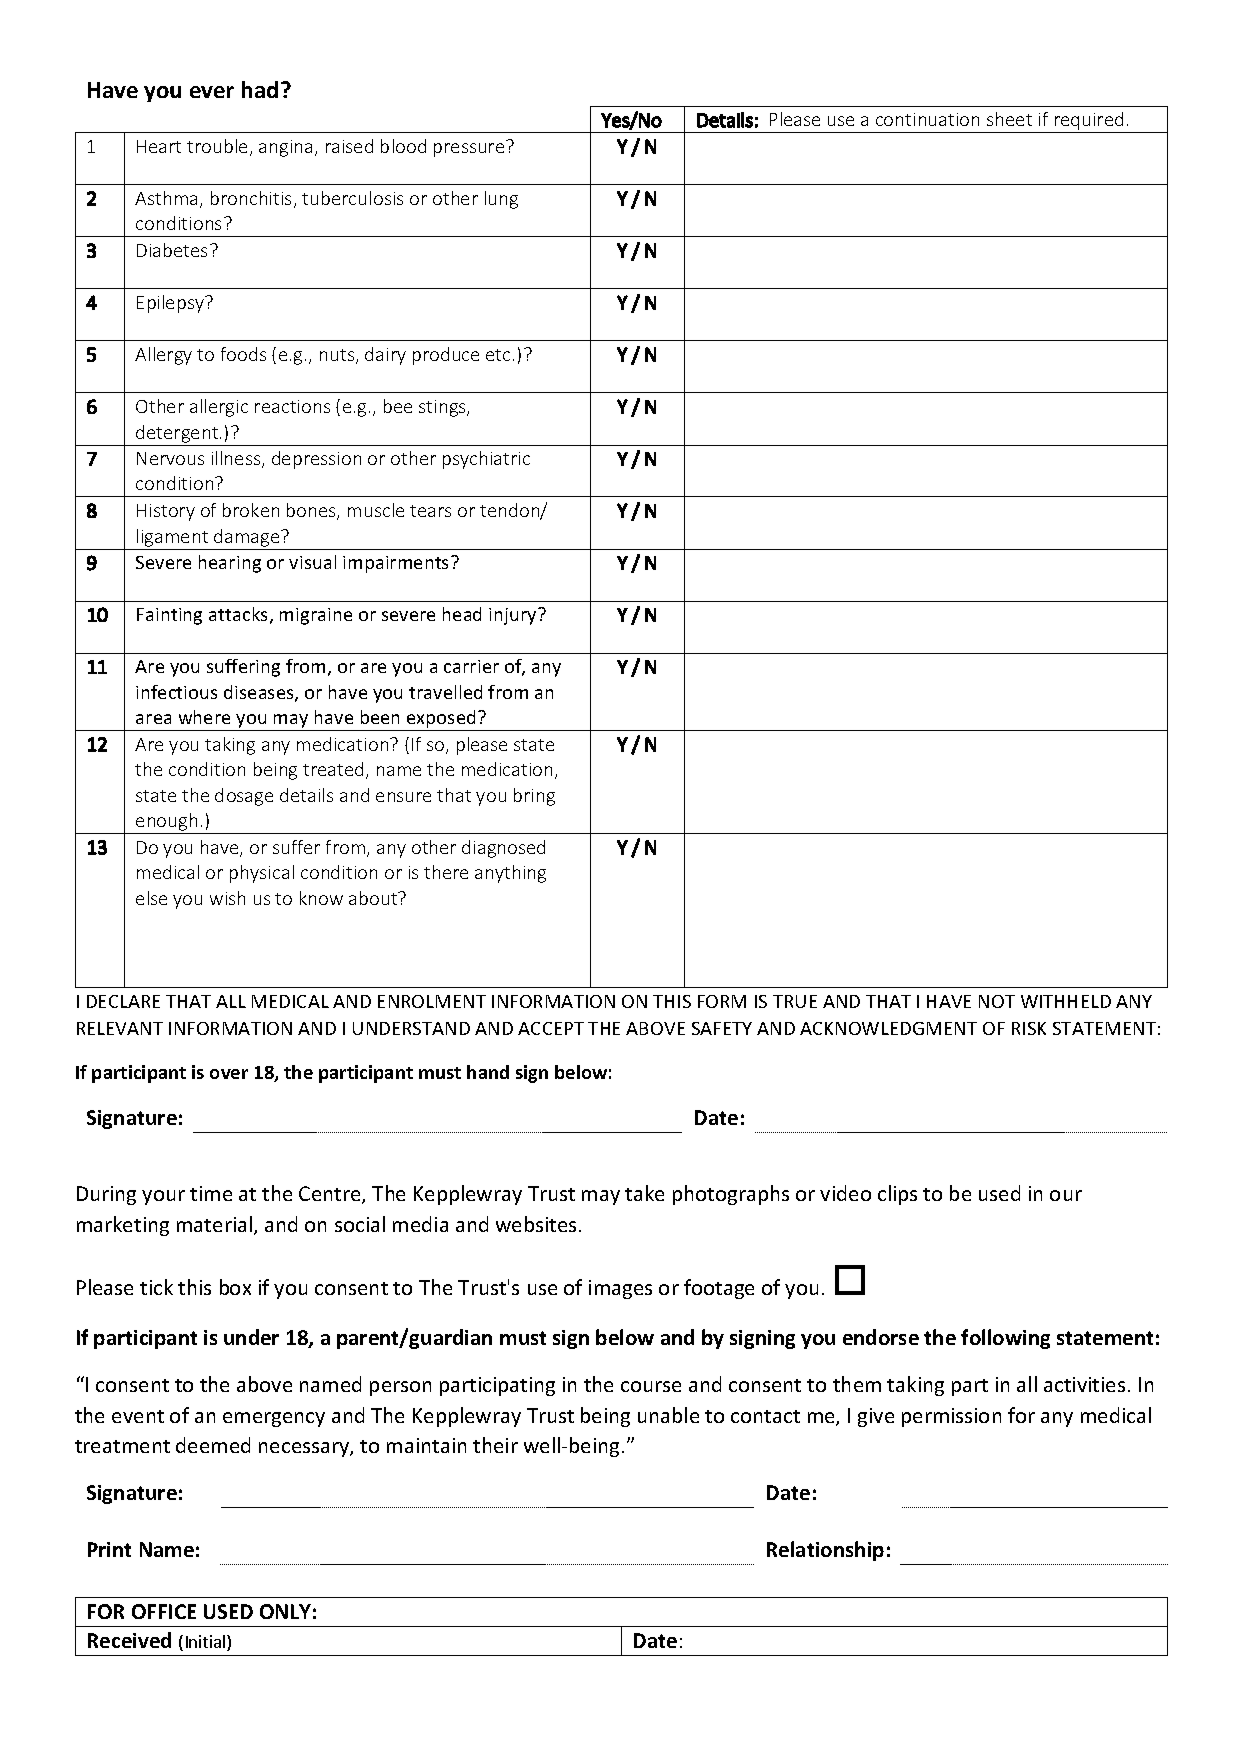  I want to click on ACCEPT, so click(551, 1028).
